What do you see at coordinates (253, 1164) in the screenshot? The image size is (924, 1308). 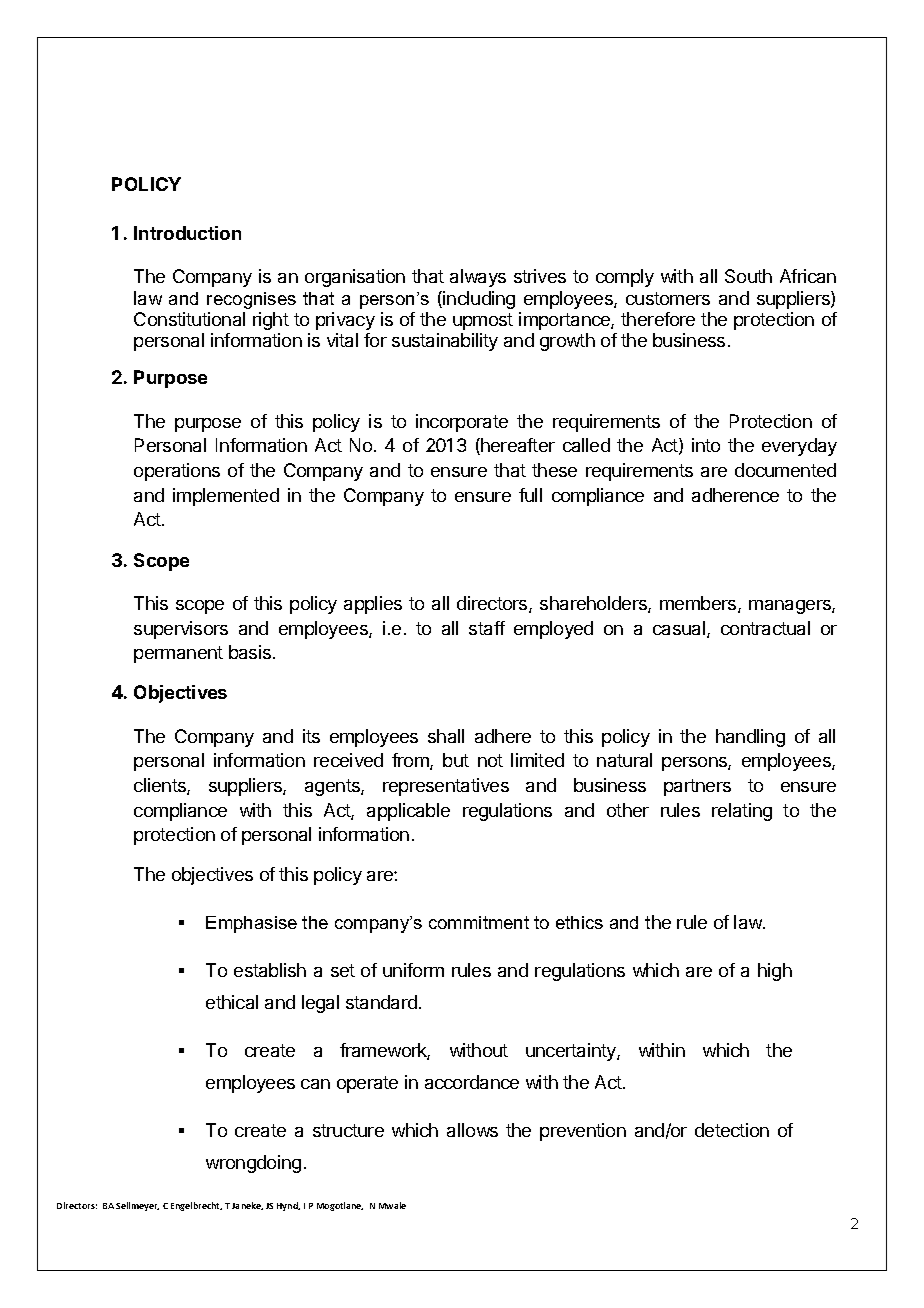 I see `wrongdoing` at bounding box center [253, 1164].
